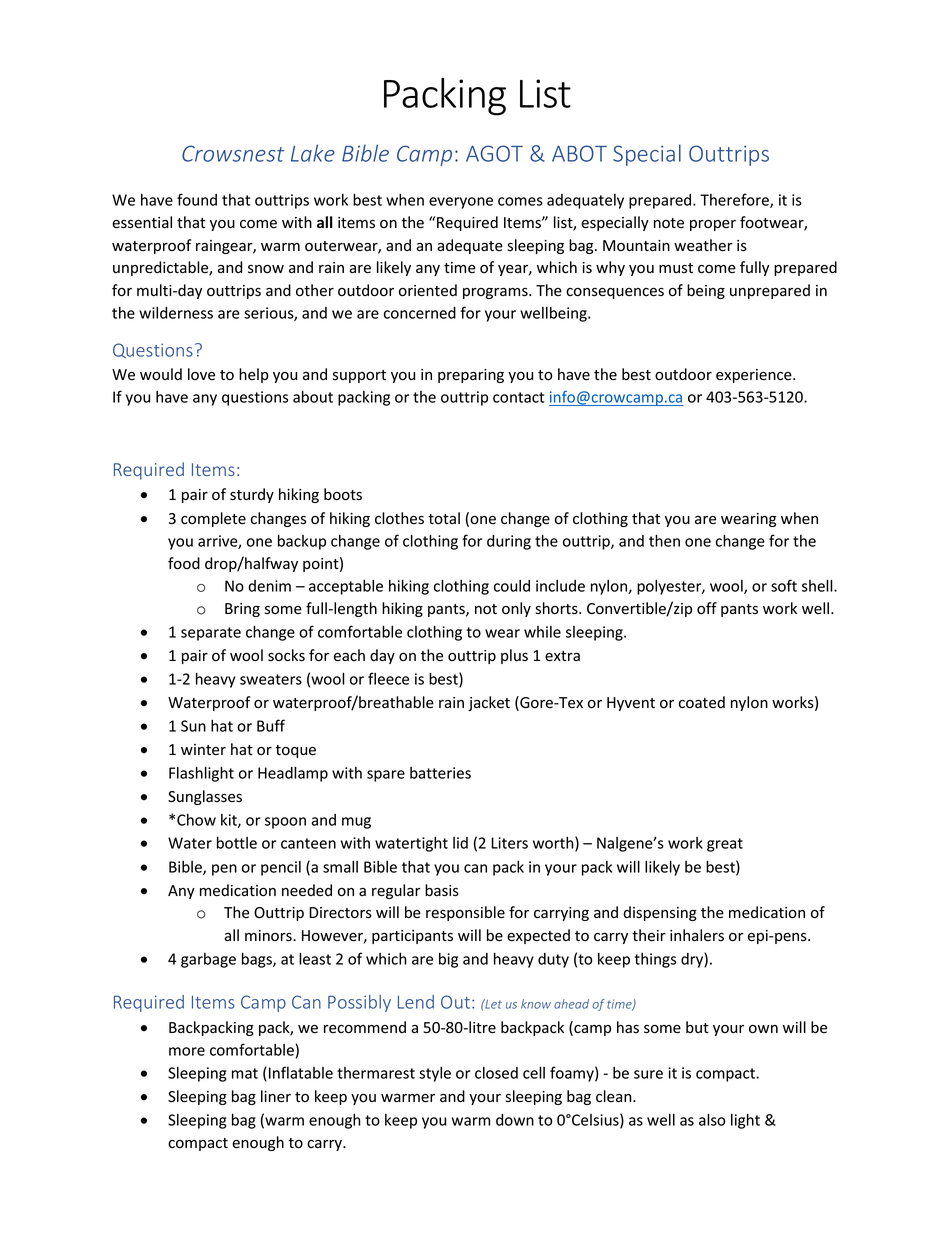 This document has width=952, height=1233. I want to click on then, so click(664, 540).
